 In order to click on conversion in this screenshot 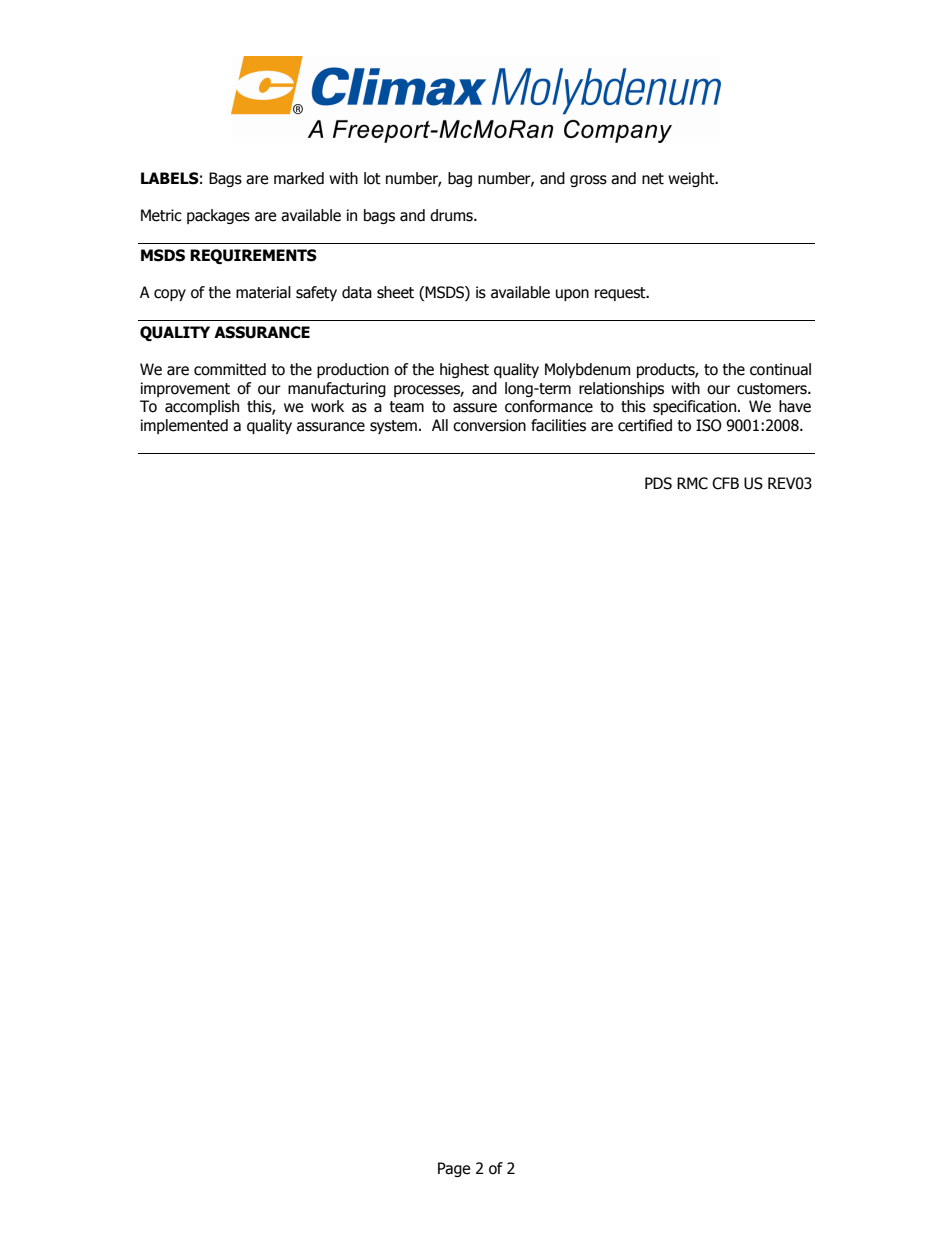, I will do `click(489, 425)`.
